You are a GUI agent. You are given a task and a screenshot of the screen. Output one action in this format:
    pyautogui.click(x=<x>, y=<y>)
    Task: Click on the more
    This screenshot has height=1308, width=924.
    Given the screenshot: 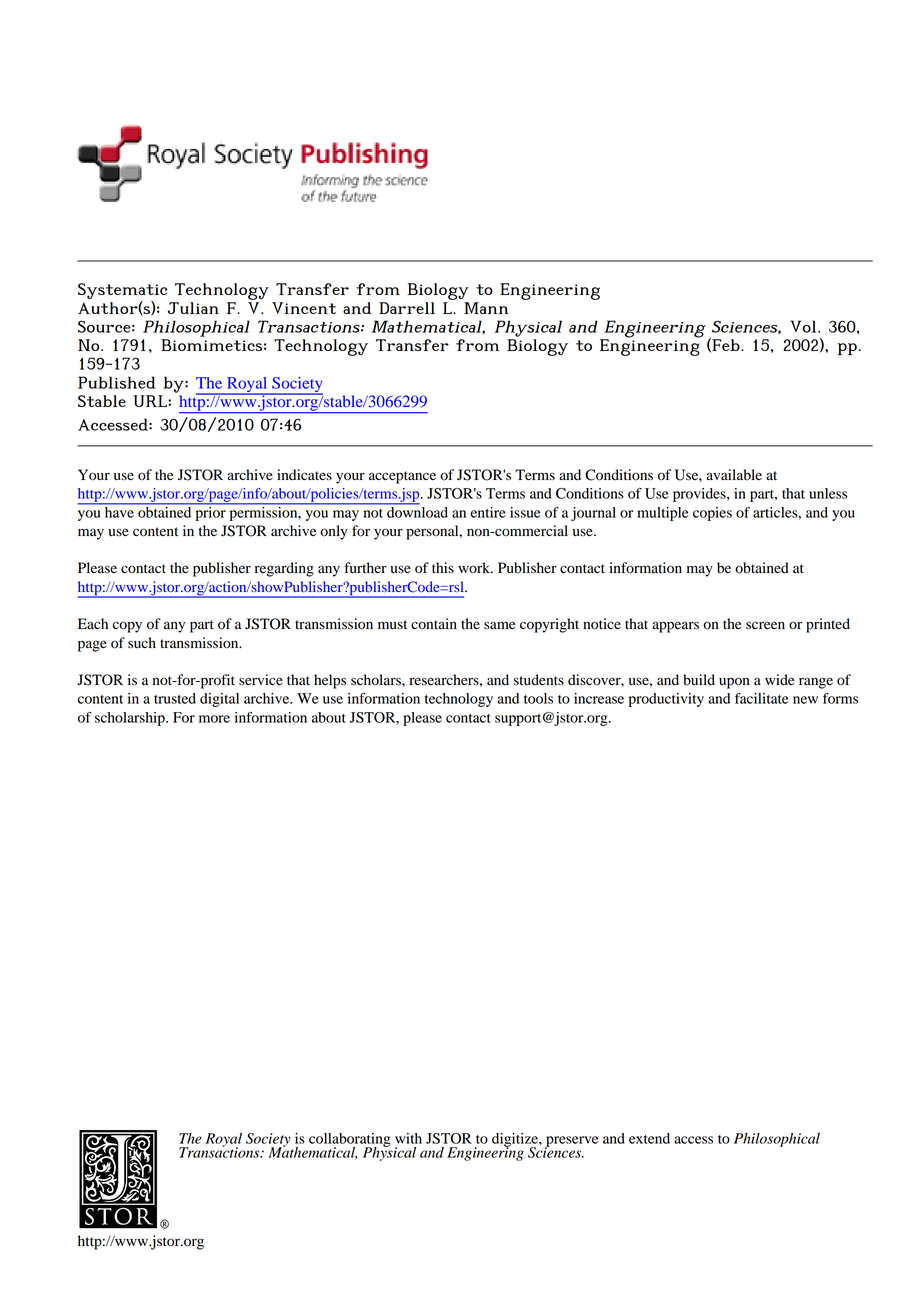 What is the action you would take?
    pyautogui.click(x=214, y=719)
